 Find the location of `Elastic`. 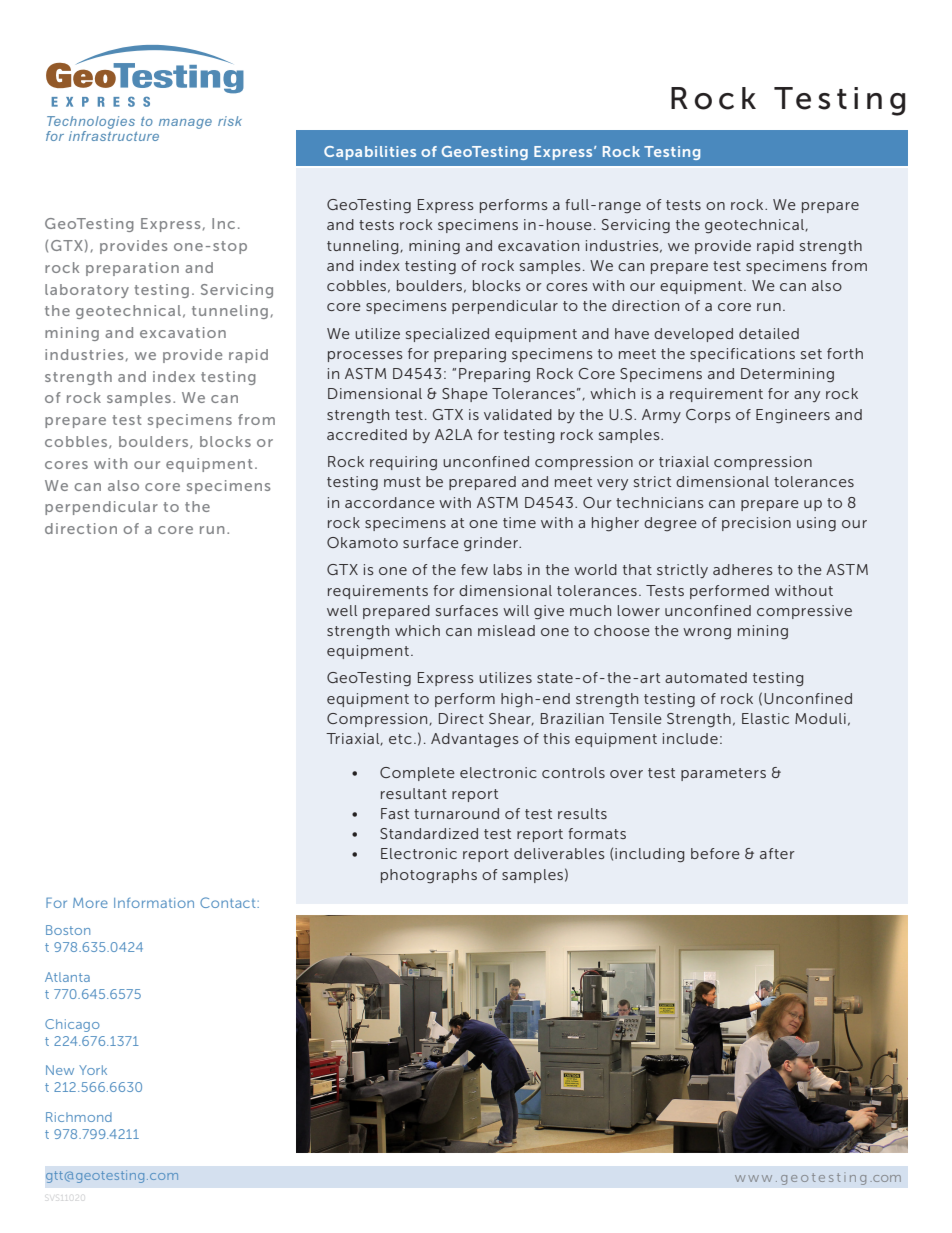

Elastic is located at coordinates (765, 718).
